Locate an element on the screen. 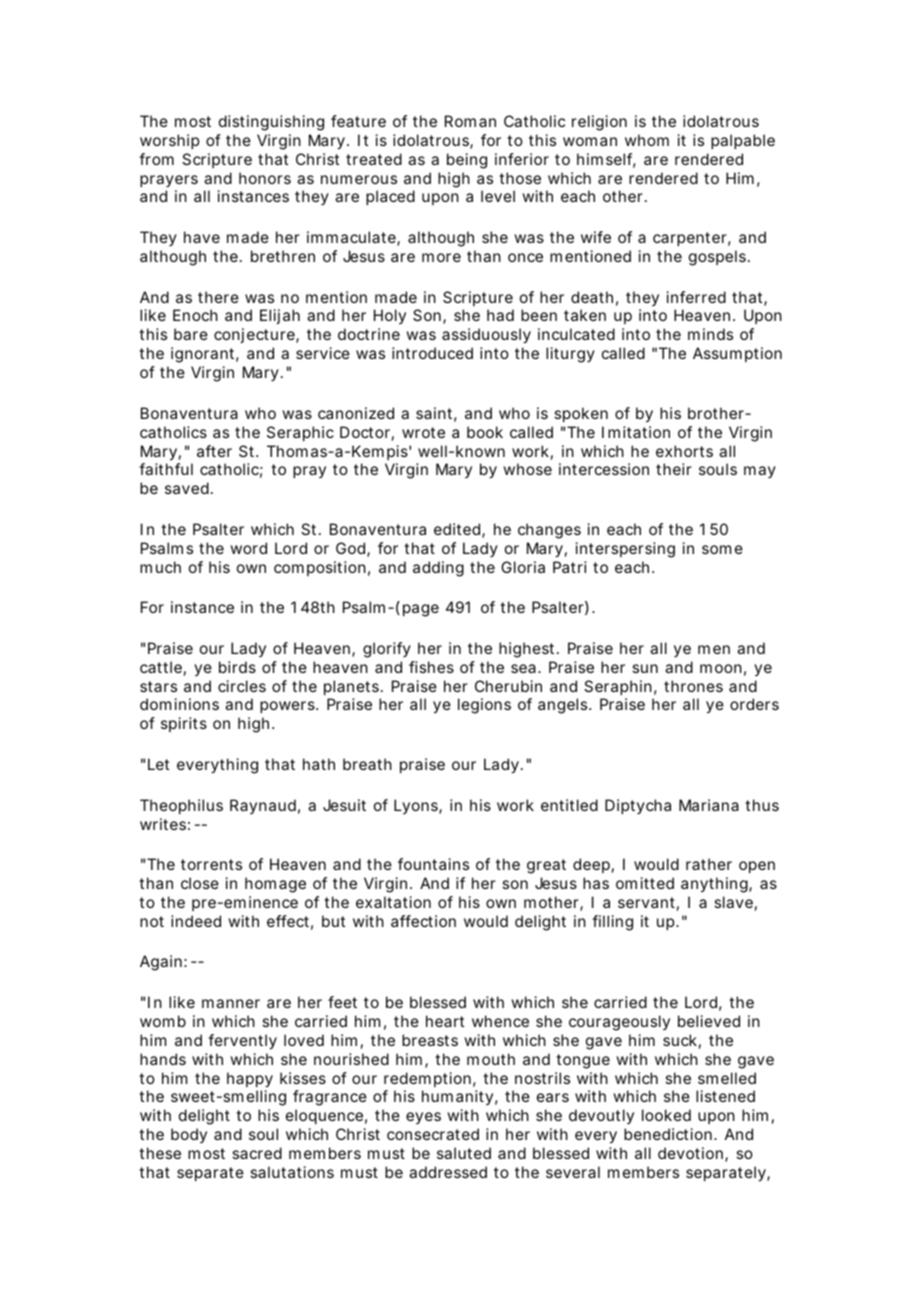 This screenshot has width=924, height=1308. sacred is located at coordinates (257, 1153).
